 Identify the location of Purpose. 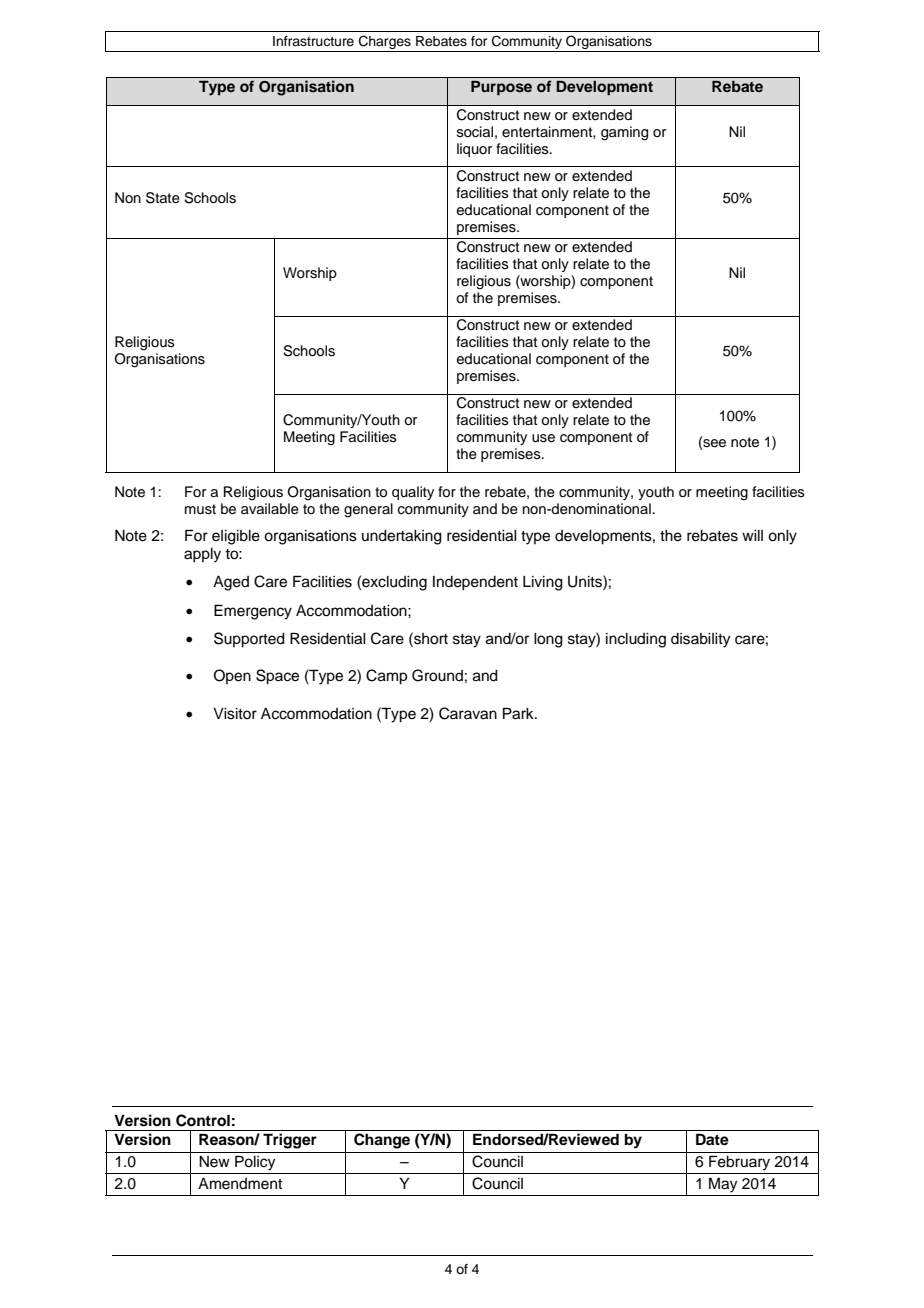
(501, 88).
